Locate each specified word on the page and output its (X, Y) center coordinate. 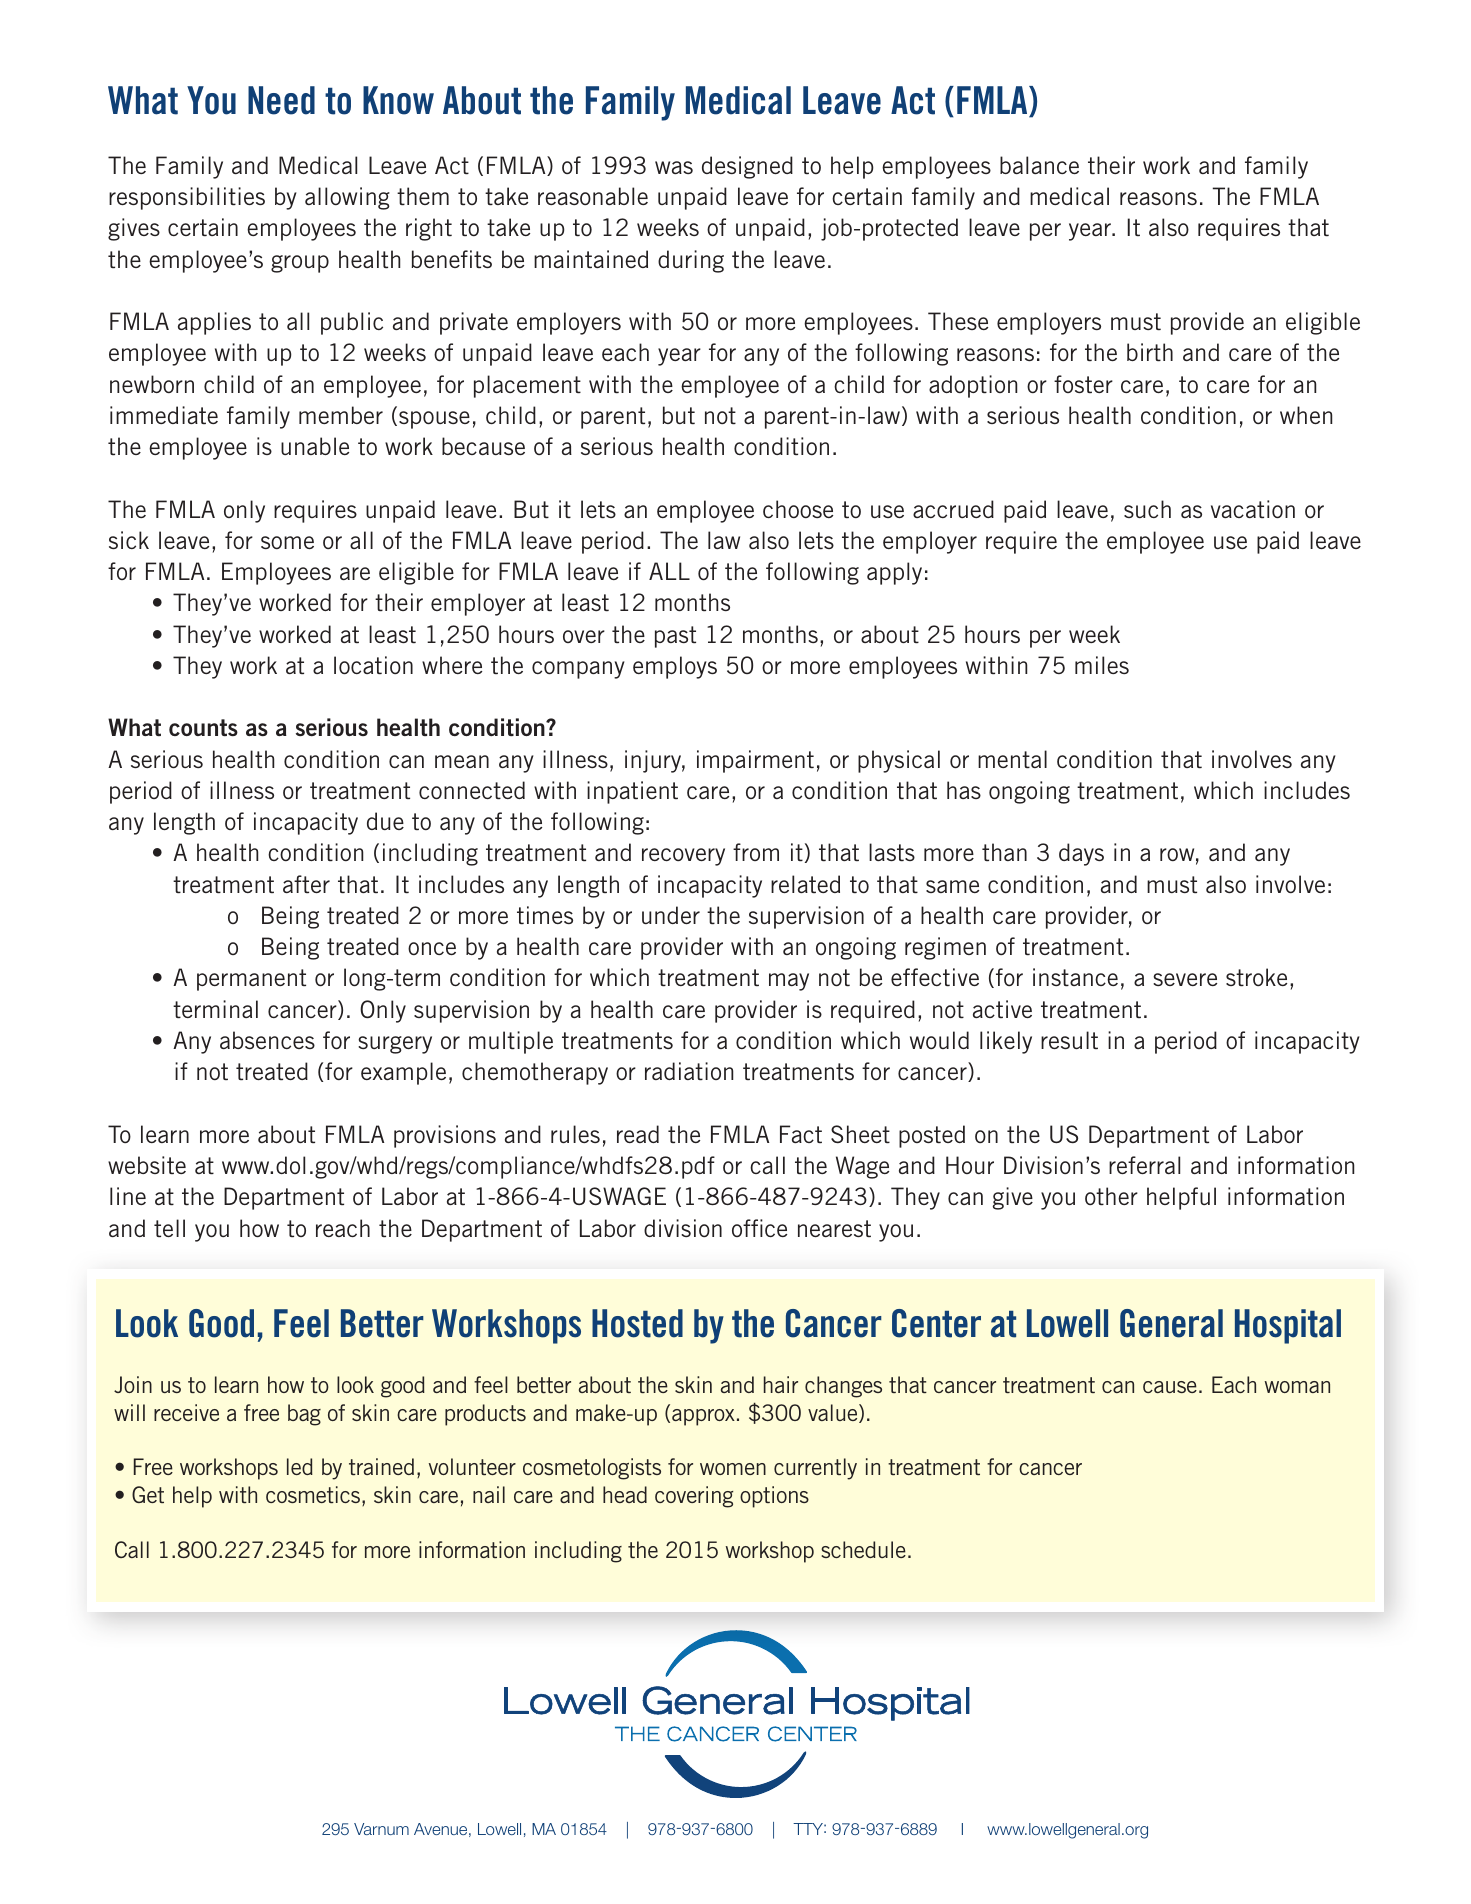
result (1069, 1040)
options (774, 1497)
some (287, 542)
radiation (689, 1071)
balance (1039, 165)
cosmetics (314, 1496)
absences (267, 1040)
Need (281, 100)
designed (747, 167)
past (675, 637)
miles (1102, 665)
